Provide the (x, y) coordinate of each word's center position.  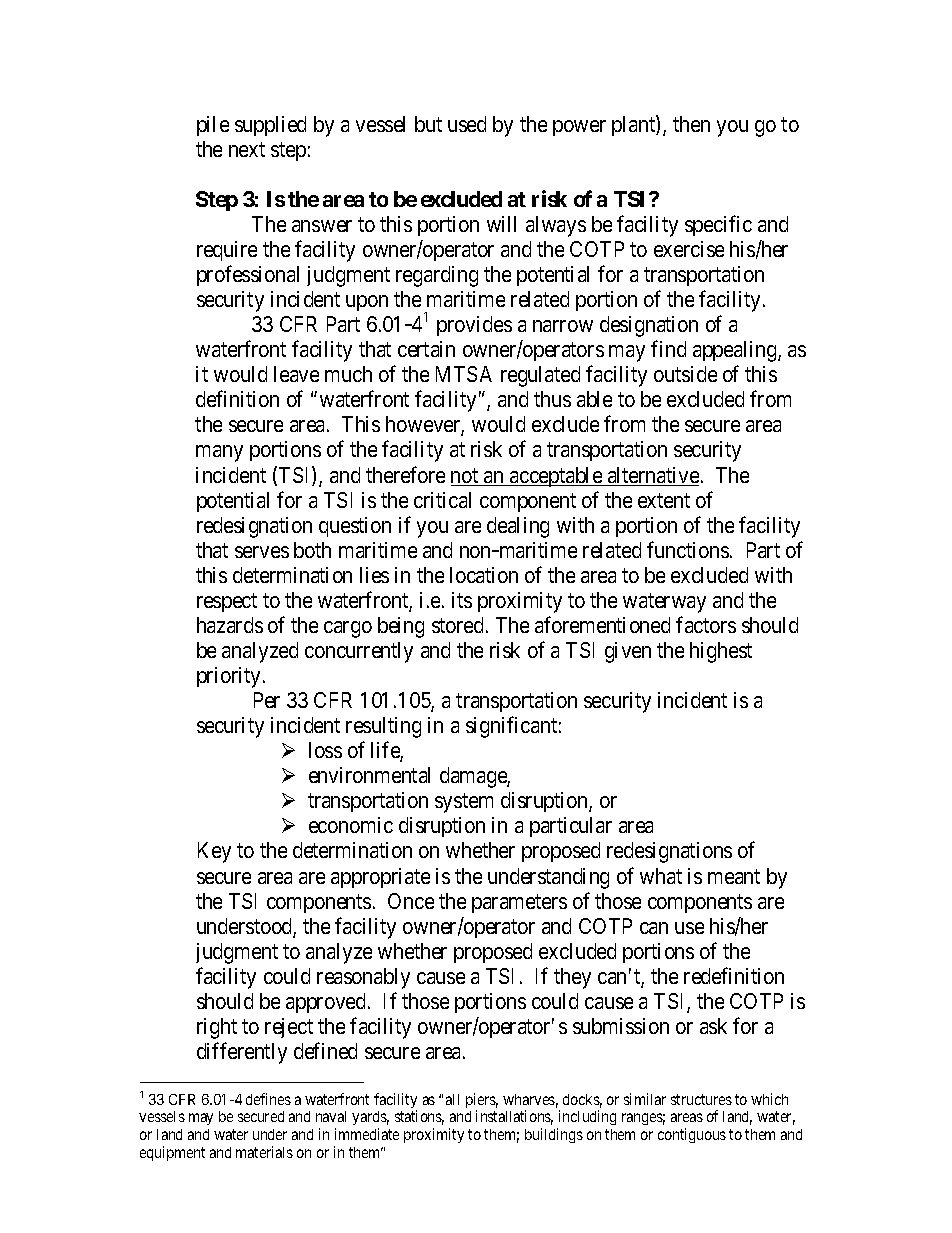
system (464, 803)
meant (734, 876)
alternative (652, 476)
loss (325, 750)
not (466, 477)
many (219, 454)
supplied (270, 126)
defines (268, 1099)
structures (701, 1099)
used (467, 124)
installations (514, 1117)
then (691, 124)
